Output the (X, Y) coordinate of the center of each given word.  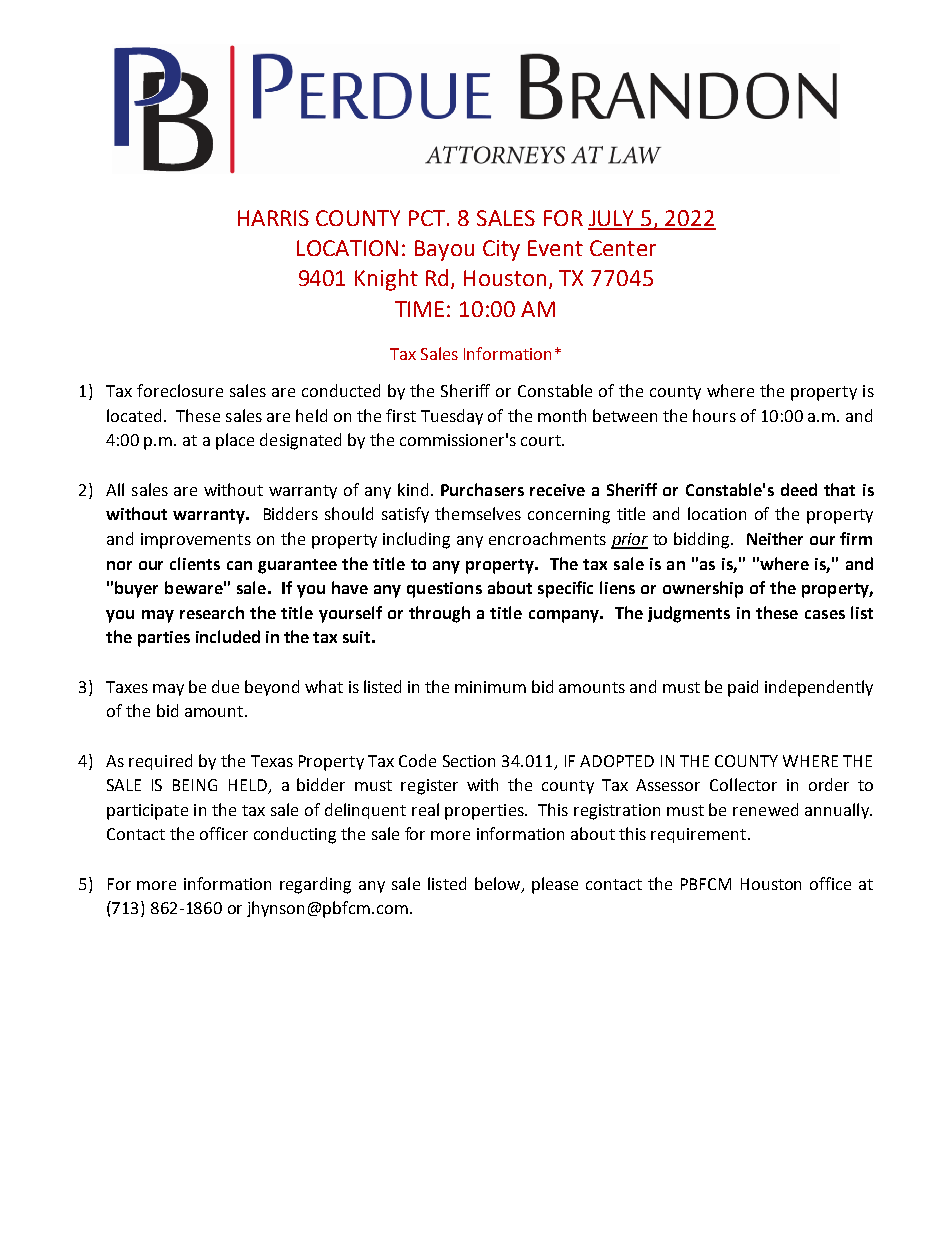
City (501, 250)
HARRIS (273, 218)
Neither (775, 538)
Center (623, 248)
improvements (196, 541)
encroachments (547, 538)
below (499, 884)
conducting (295, 835)
